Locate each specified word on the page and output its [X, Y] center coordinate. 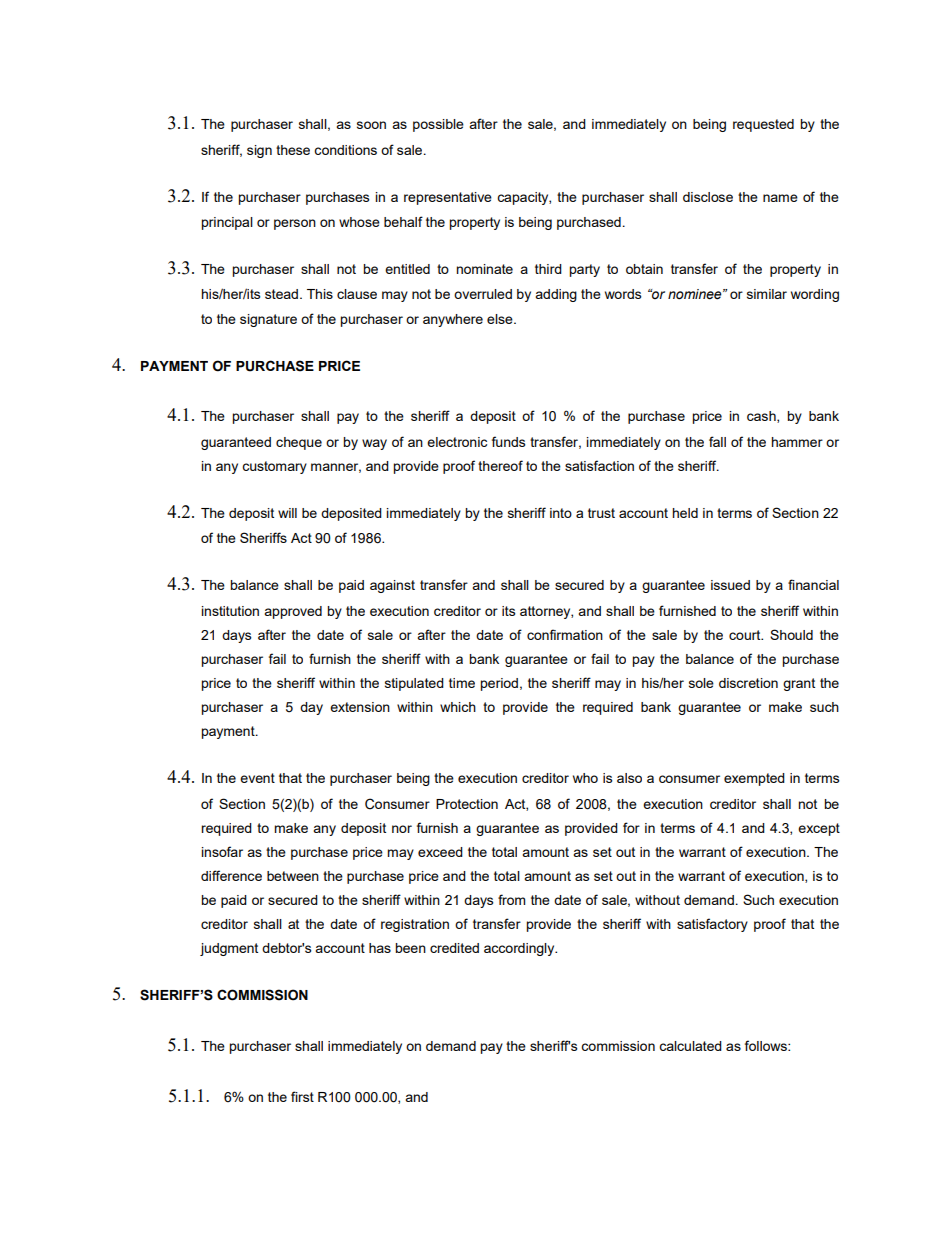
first [302, 1096]
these [293, 150]
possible [438, 125]
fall [717, 441]
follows [767, 1045]
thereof [500, 465]
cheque [299, 443]
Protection [467, 804]
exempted [754, 779]
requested [763, 125]
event [257, 778]
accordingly [520, 949]
